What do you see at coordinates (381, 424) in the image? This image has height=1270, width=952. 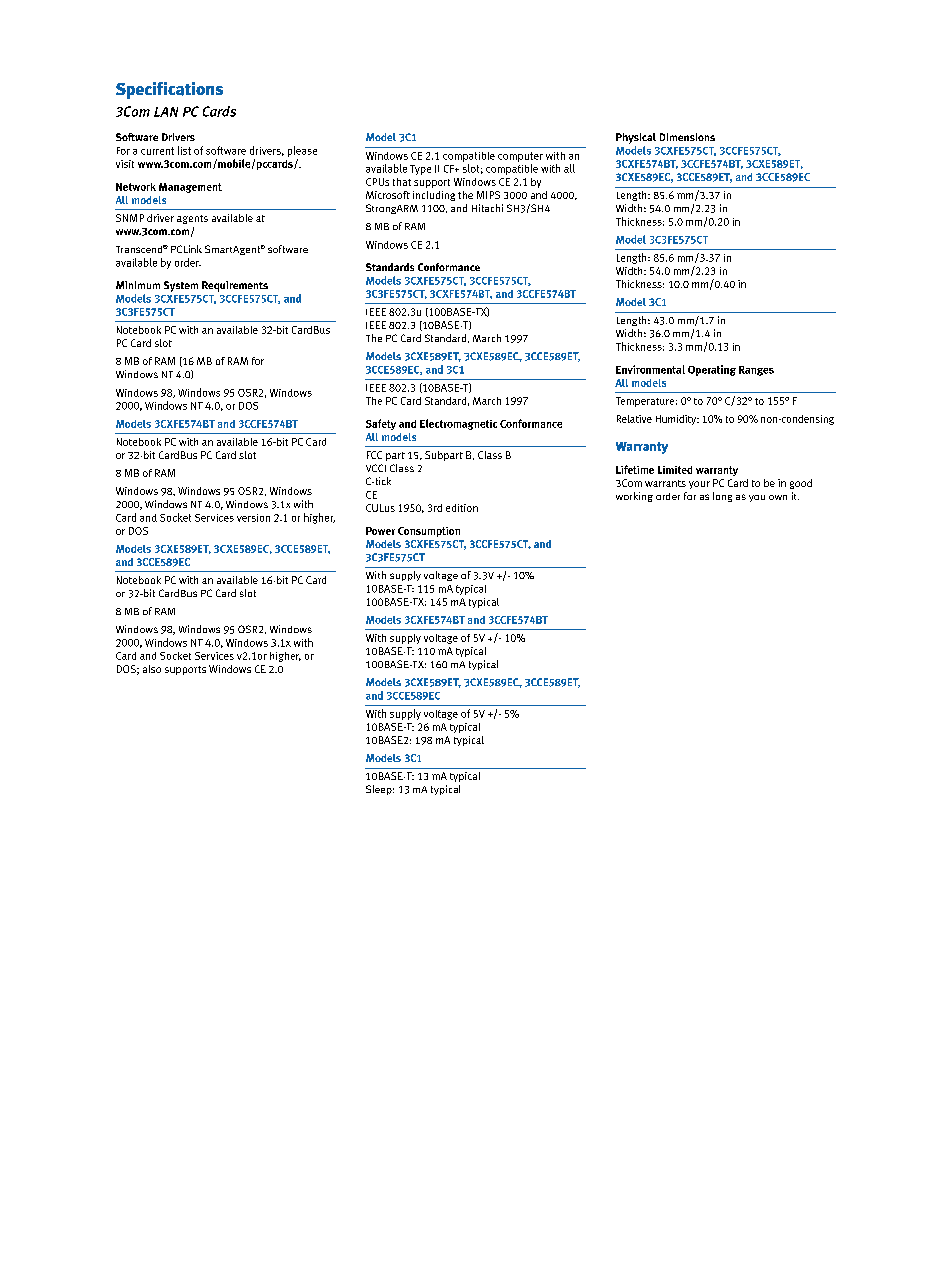 I see `Safety` at bounding box center [381, 424].
